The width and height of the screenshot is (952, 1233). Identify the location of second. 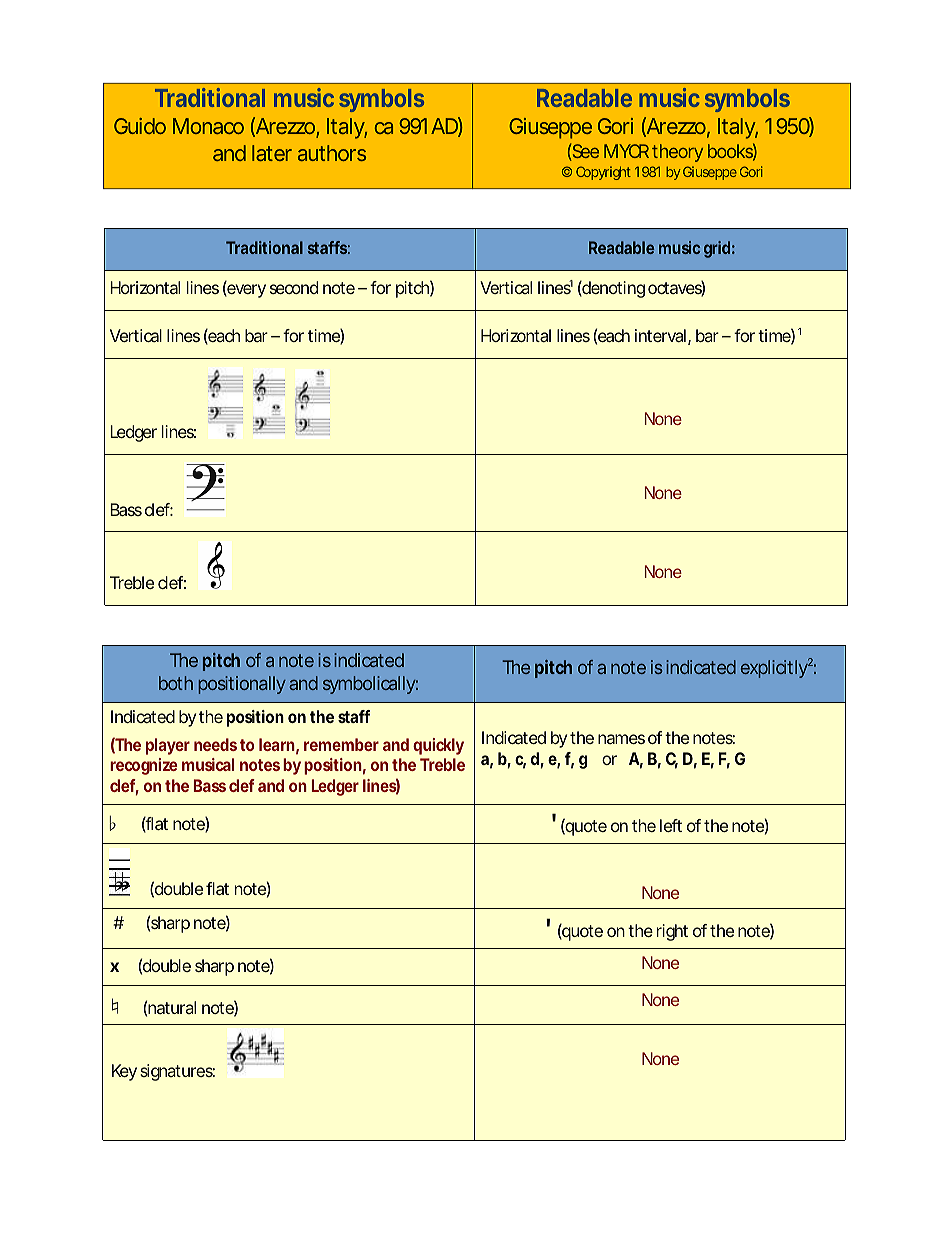
(294, 287).
